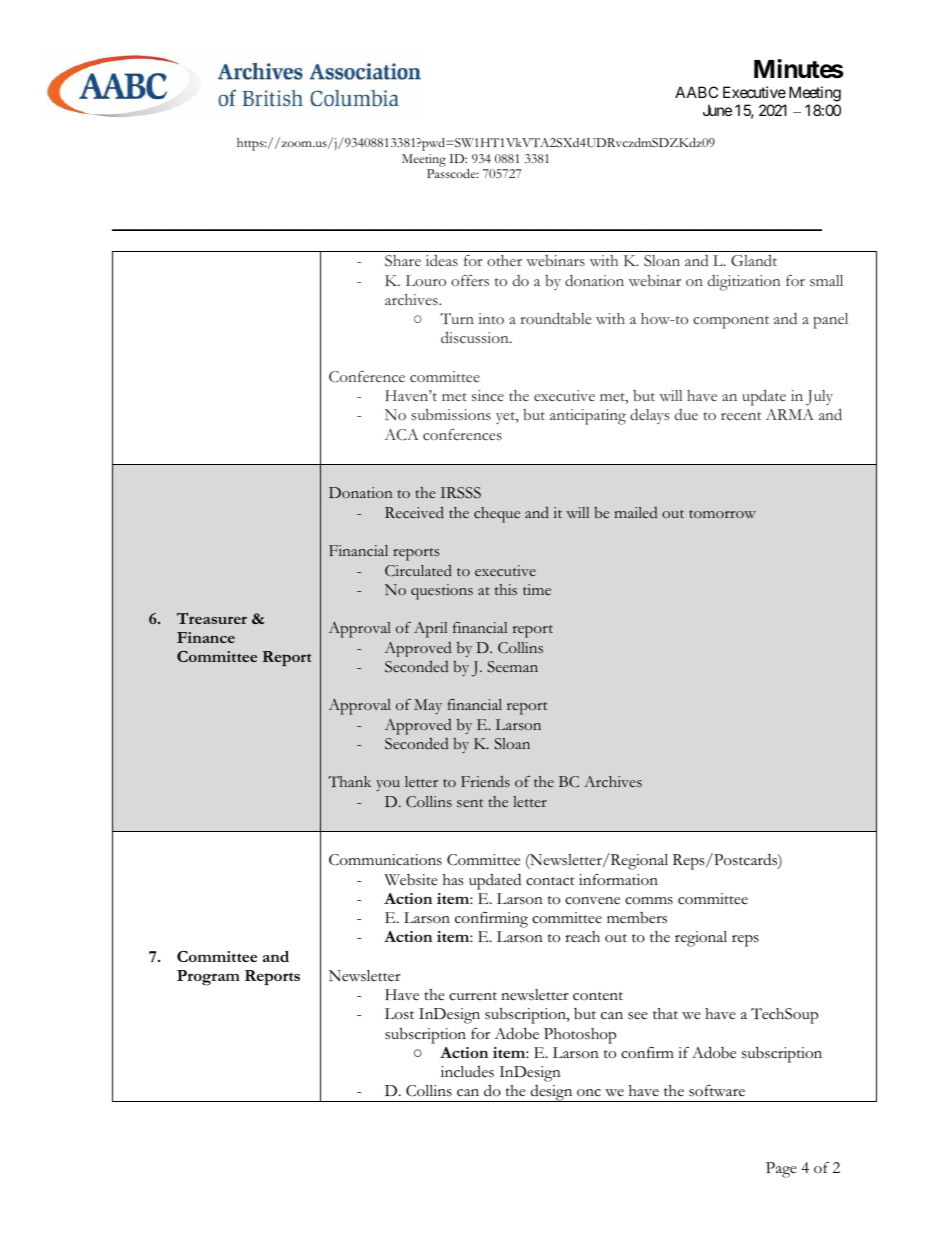 This screenshot has height=1233, width=952. What do you see at coordinates (582, 937) in the screenshot?
I see `reach` at bounding box center [582, 937].
